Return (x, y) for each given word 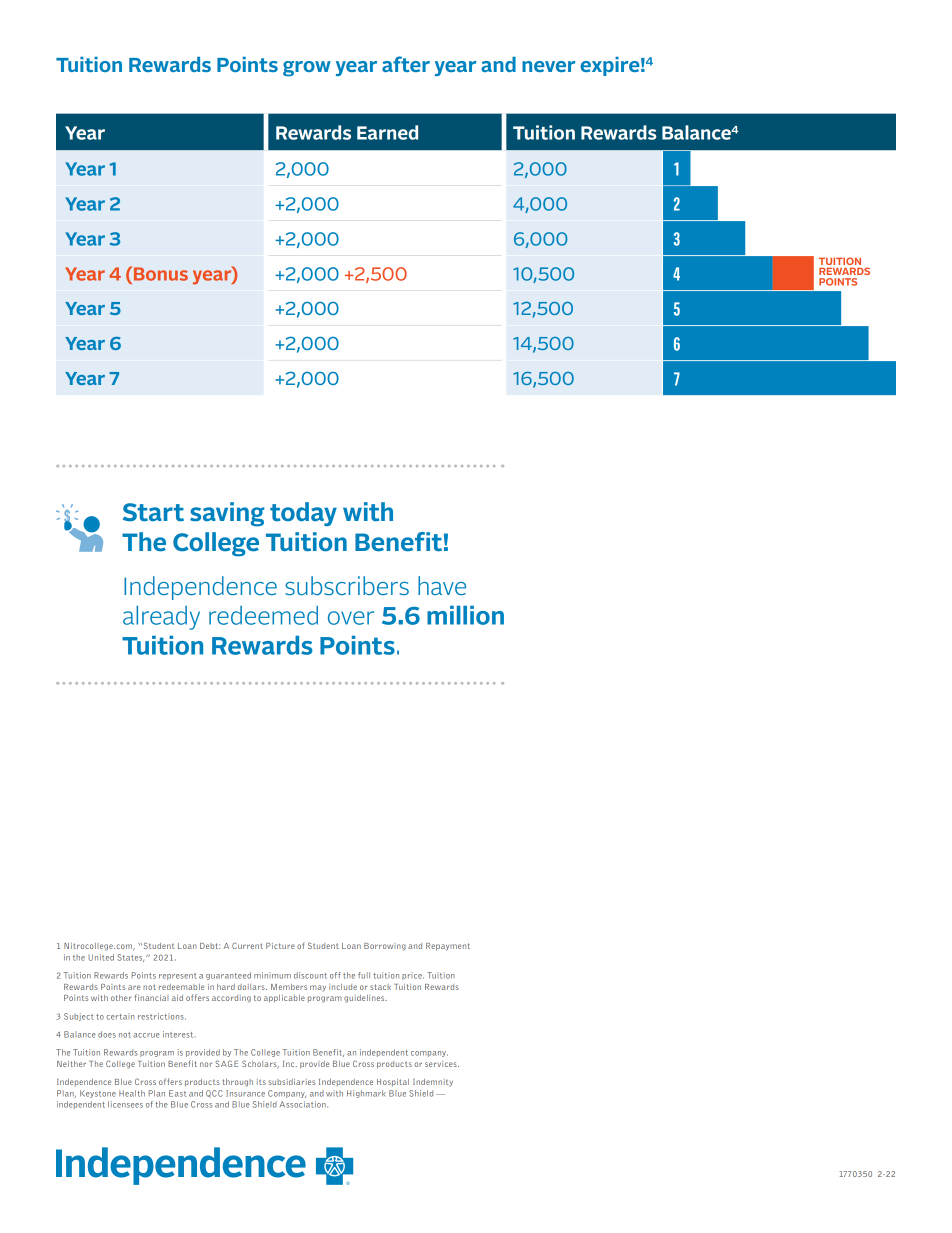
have (442, 585)
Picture (280, 946)
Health (132, 1093)
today (303, 514)
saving (227, 514)
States (130, 958)
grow (307, 69)
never (548, 66)
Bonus (161, 274)
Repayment (448, 947)
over (351, 618)
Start (153, 512)
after (406, 64)
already (161, 618)
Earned (387, 132)
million (465, 615)
